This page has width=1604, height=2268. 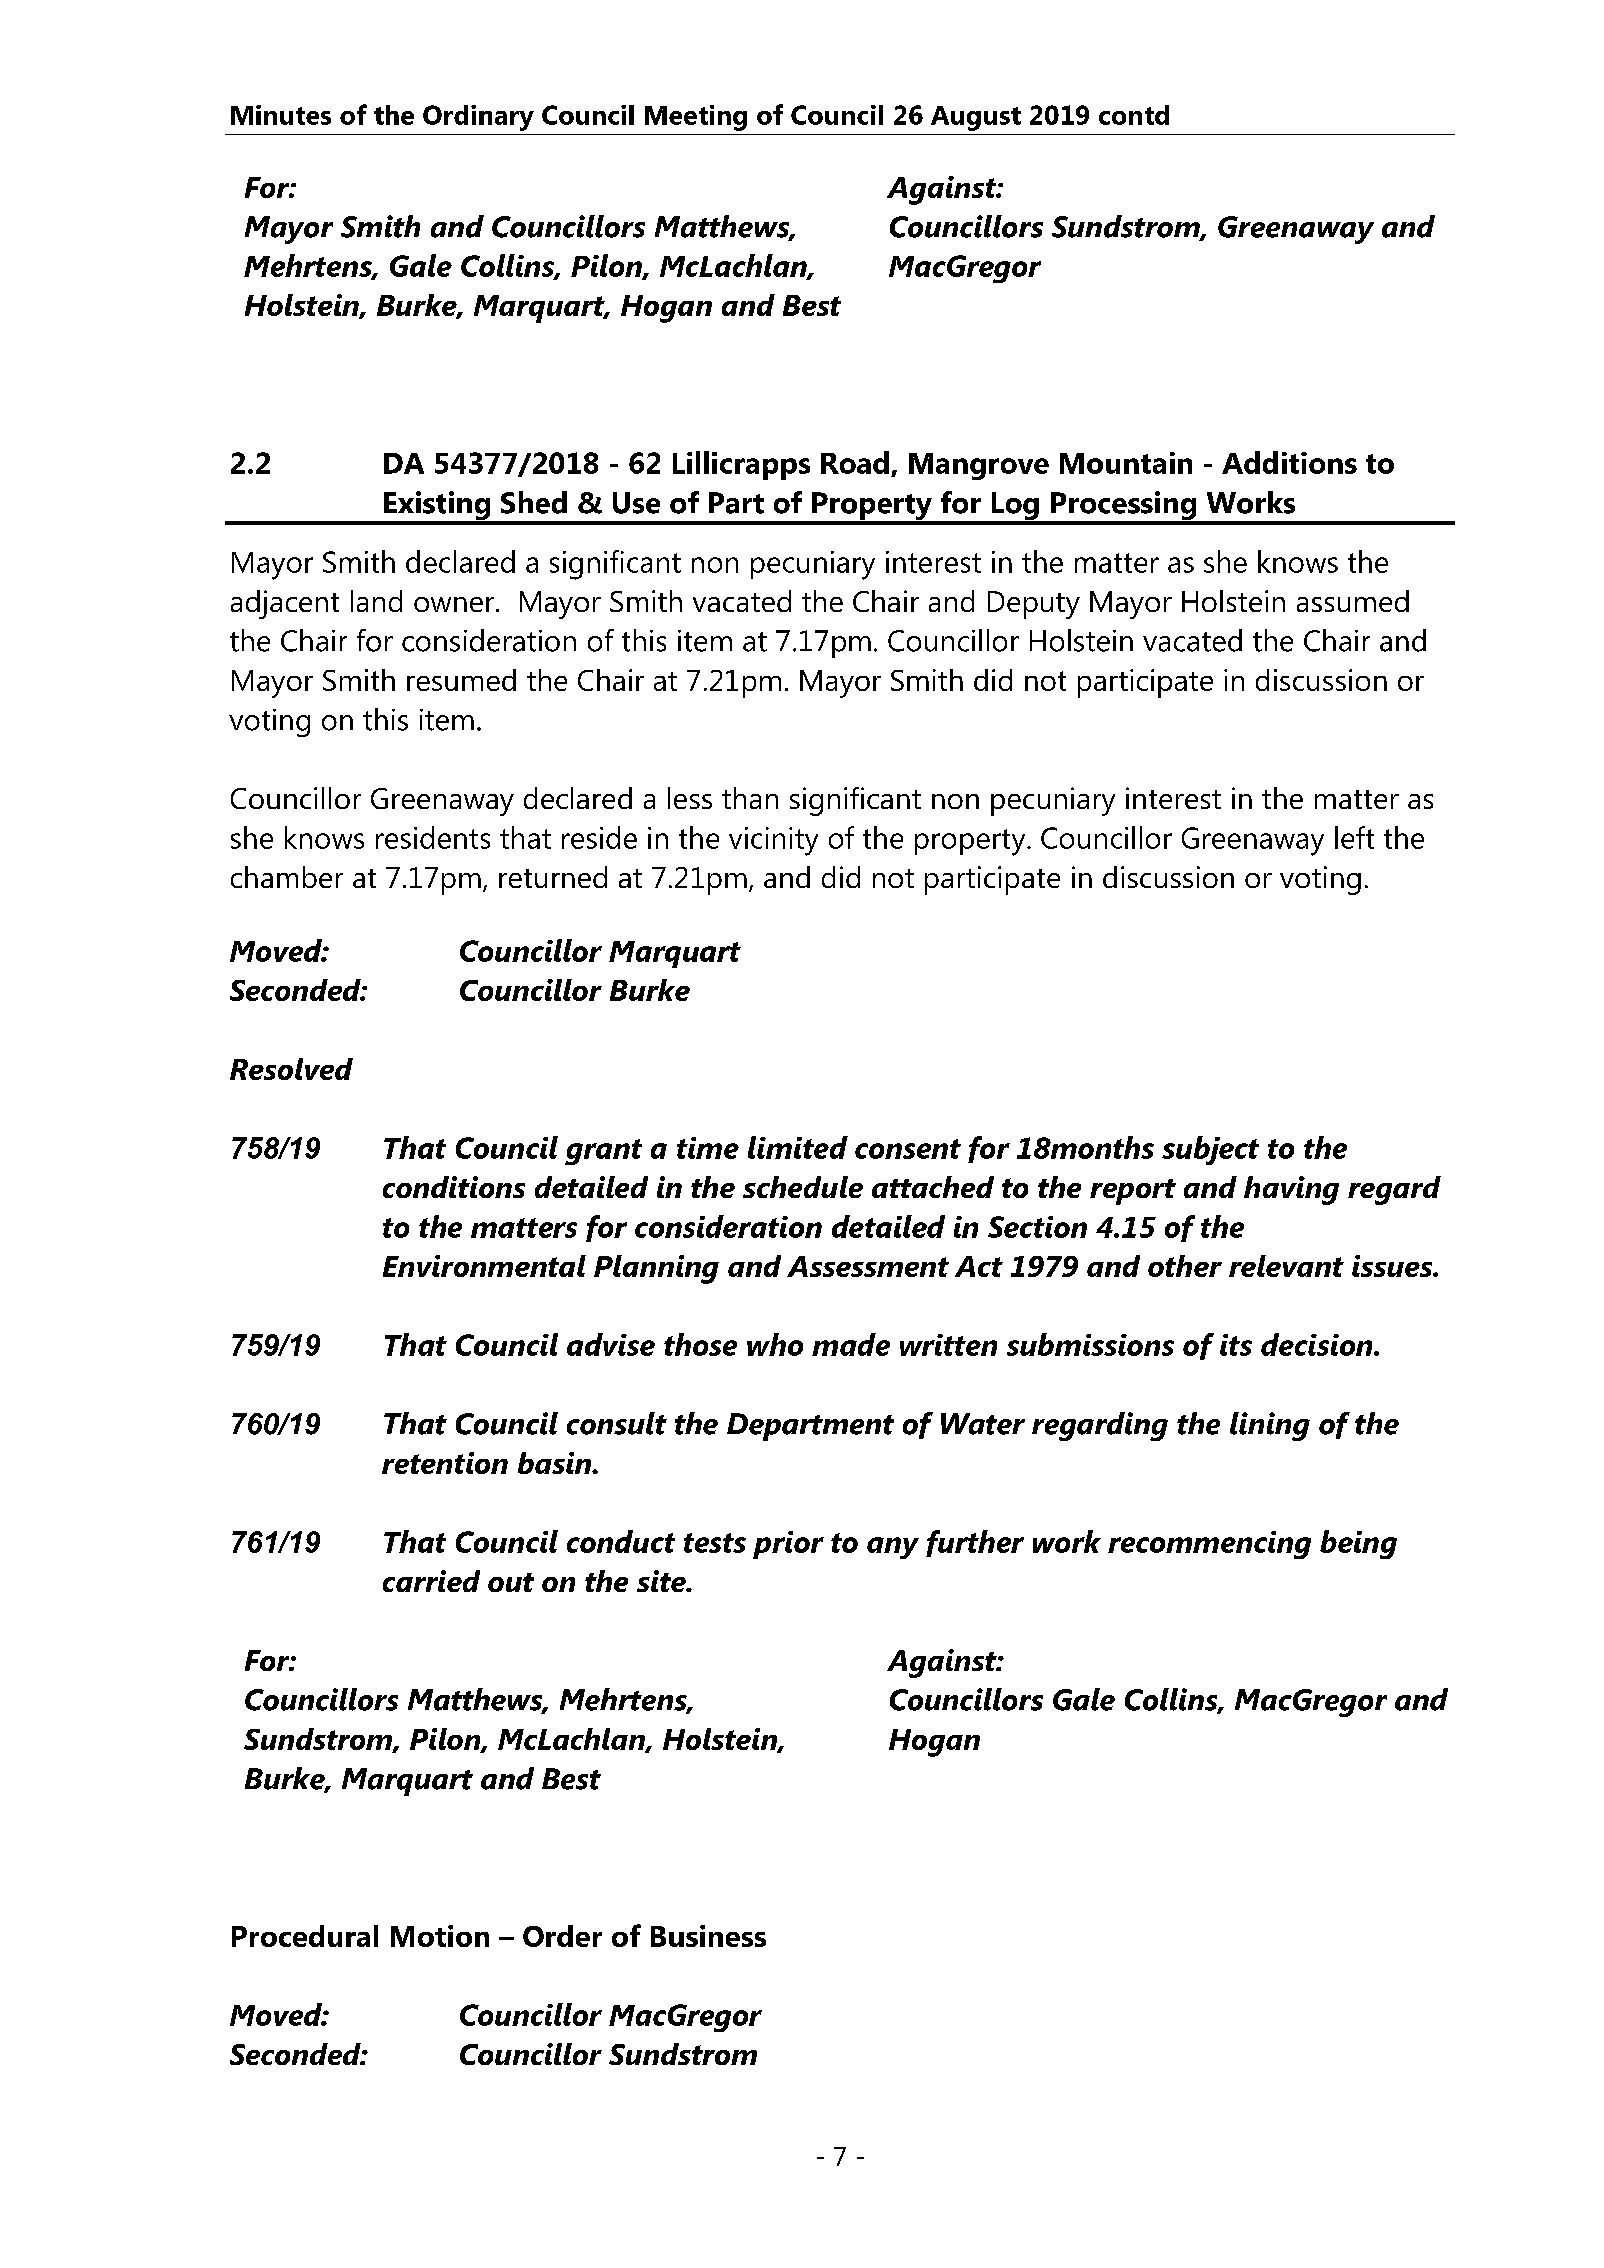 I want to click on limited, so click(x=798, y=1147).
